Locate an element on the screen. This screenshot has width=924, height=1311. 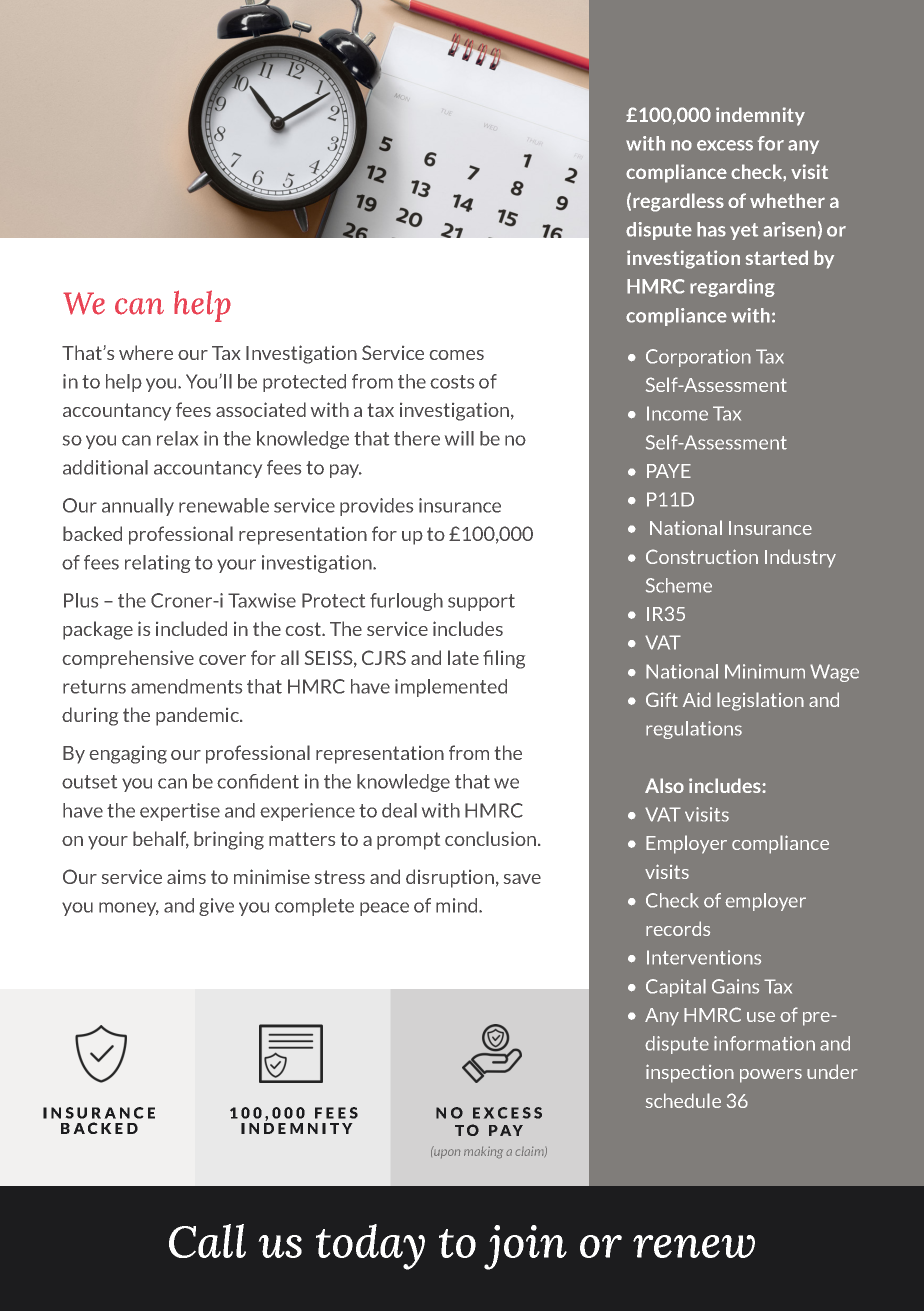
Call is located at coordinates (207, 1241).
